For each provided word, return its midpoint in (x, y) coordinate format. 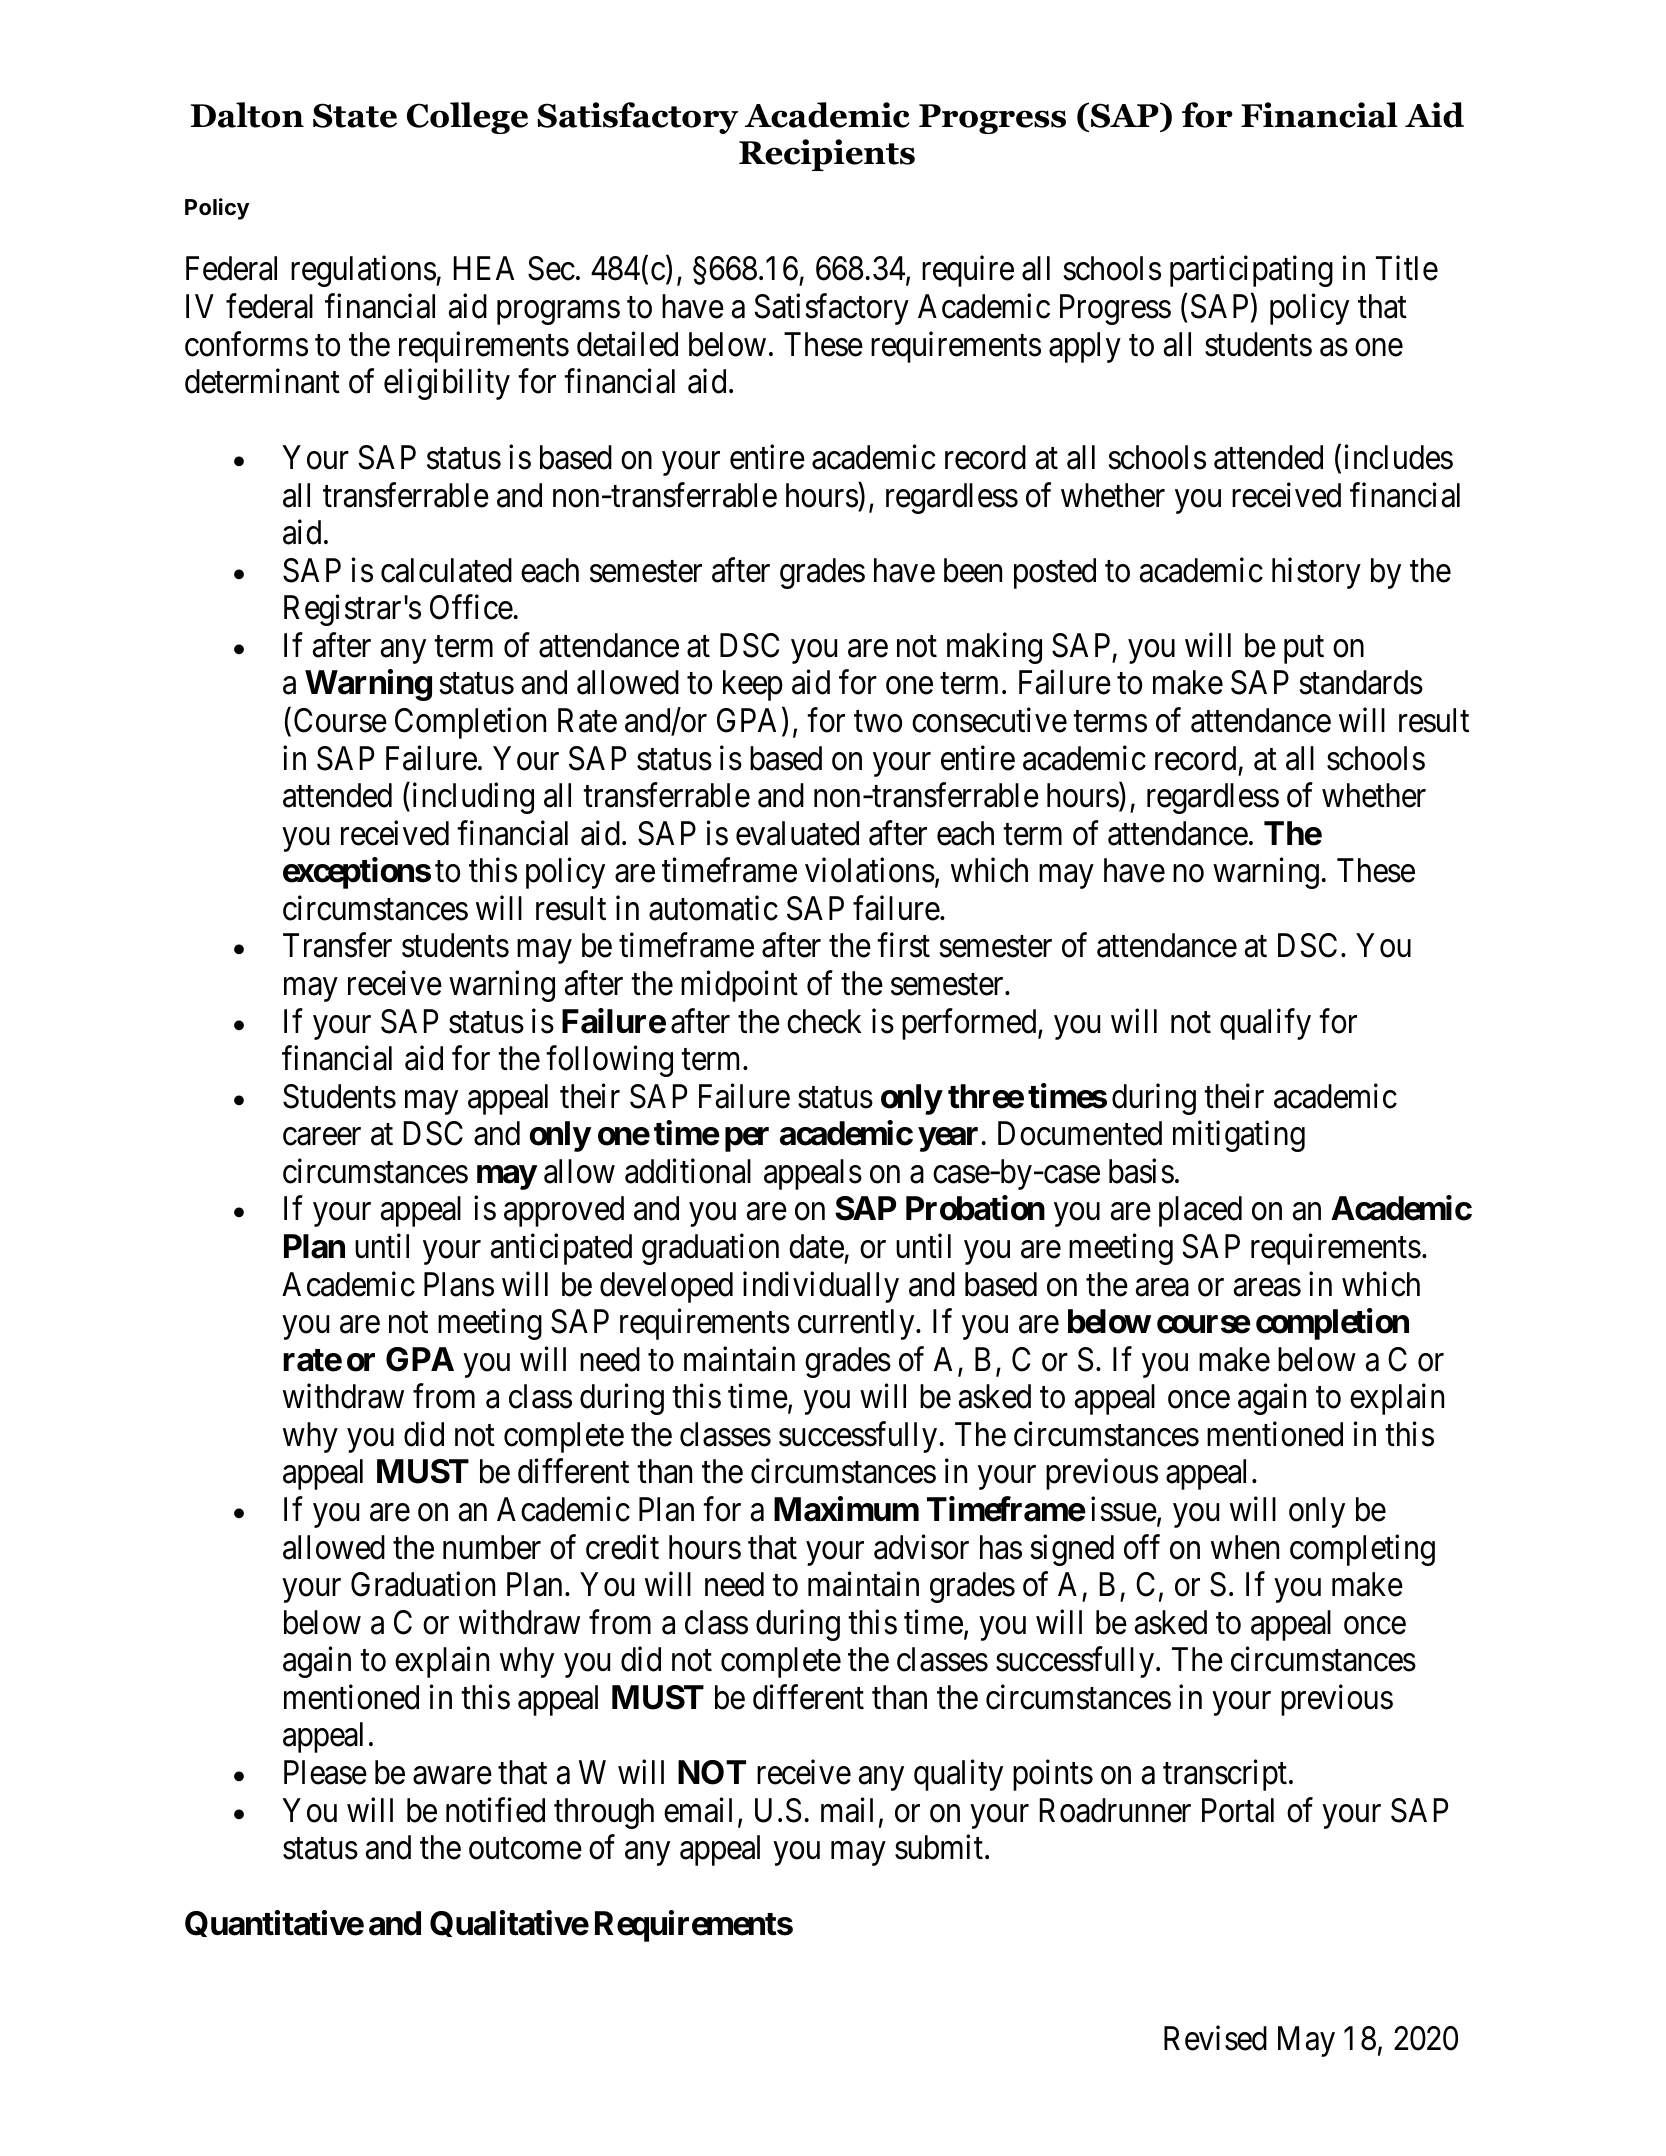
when (1245, 1547)
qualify (1265, 1024)
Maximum (846, 1509)
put (1304, 650)
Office (471, 607)
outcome (525, 1849)
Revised (1215, 2038)
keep (753, 685)
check (824, 1021)
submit (939, 1847)
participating (1251, 271)
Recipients (827, 155)
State (355, 115)
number (492, 1547)
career (322, 1137)
